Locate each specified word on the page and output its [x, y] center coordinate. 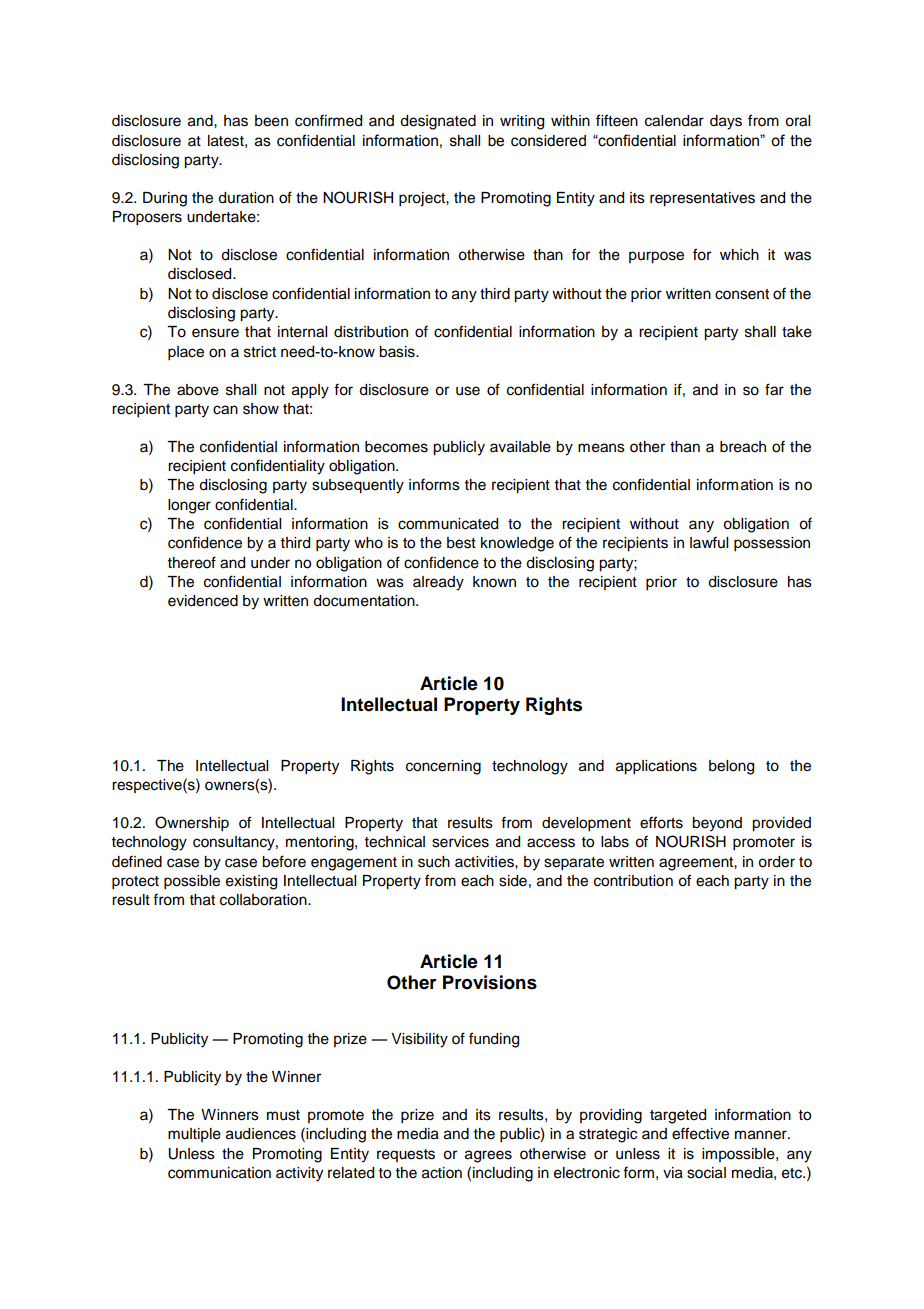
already [438, 583]
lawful [709, 542]
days [726, 122]
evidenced [203, 601]
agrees [488, 1156]
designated [438, 122]
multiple [194, 1135]
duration [246, 198]
